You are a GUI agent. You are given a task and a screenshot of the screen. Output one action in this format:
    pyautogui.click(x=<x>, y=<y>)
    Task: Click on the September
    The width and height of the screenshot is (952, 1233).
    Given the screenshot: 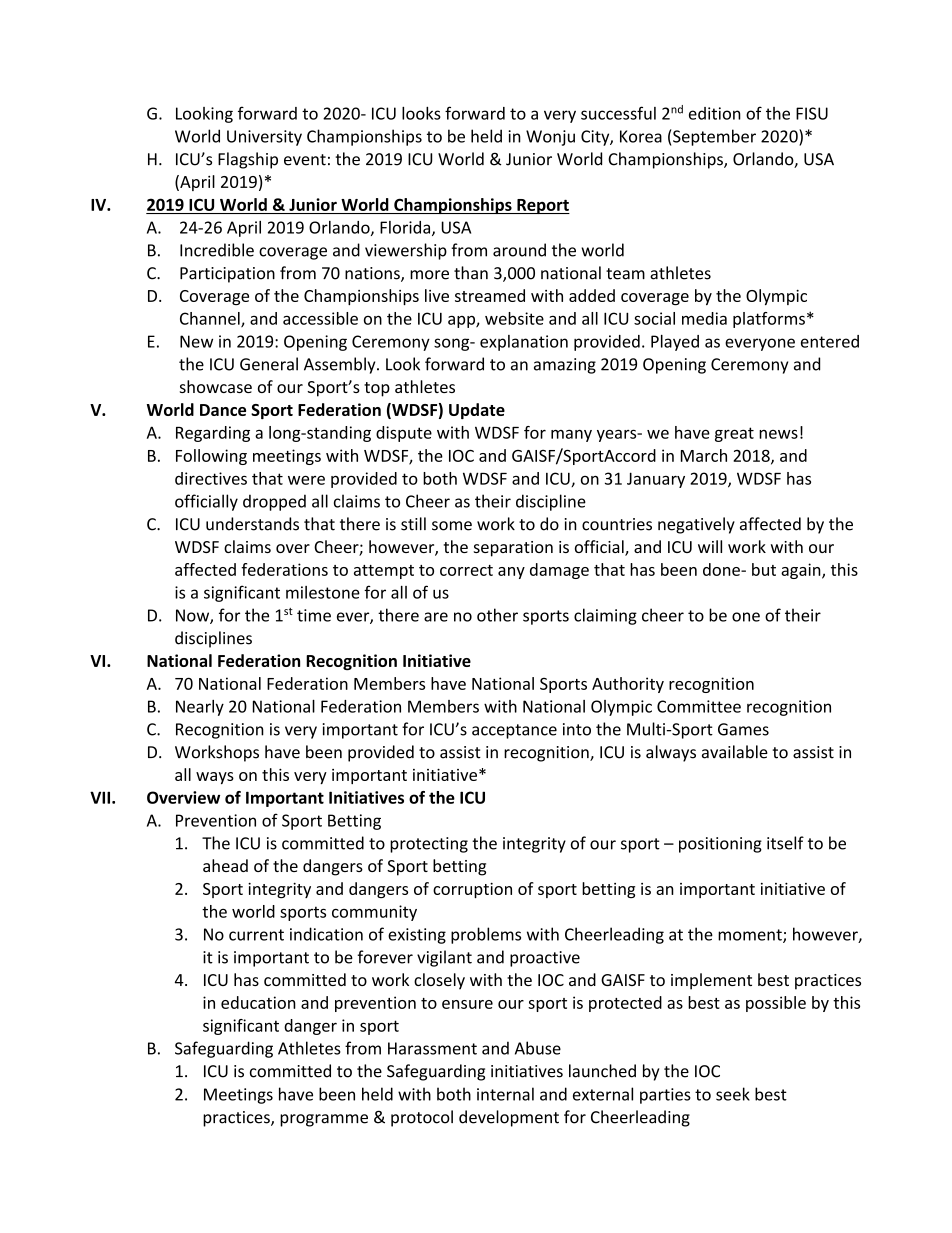 What is the action you would take?
    pyautogui.click(x=714, y=137)
